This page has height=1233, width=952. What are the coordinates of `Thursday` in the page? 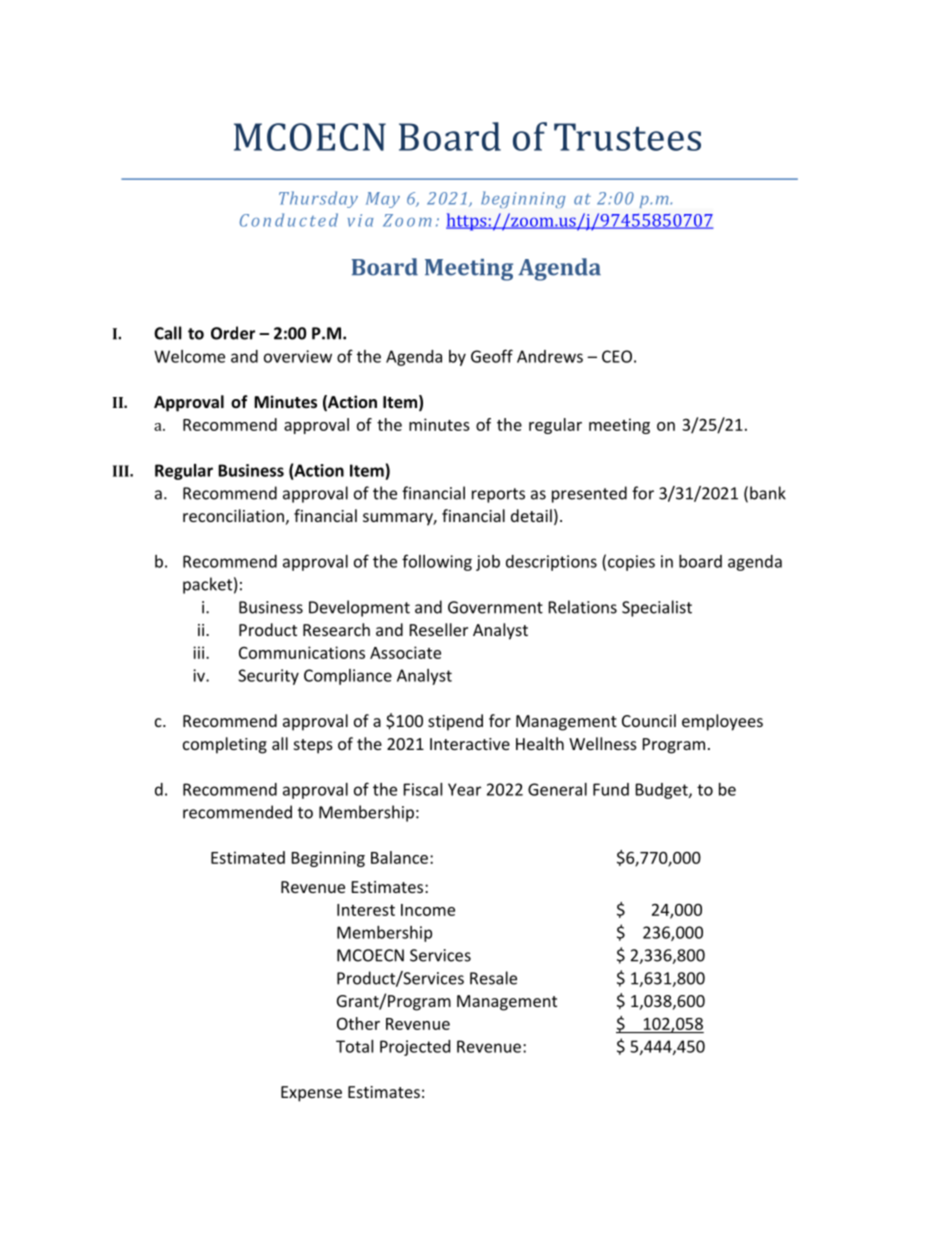 It's located at (318, 199).
